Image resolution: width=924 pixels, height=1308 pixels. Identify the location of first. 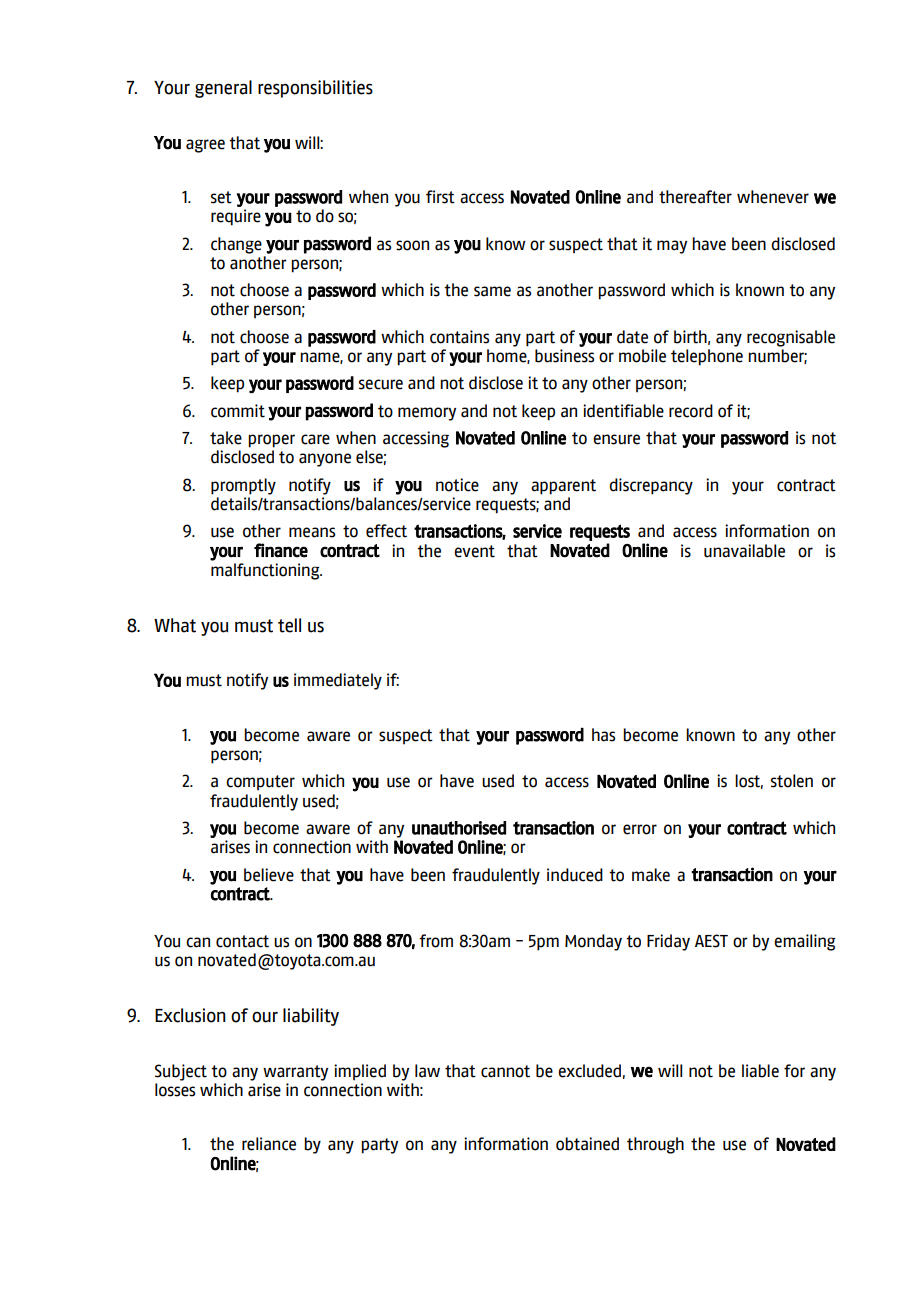
(440, 197).
